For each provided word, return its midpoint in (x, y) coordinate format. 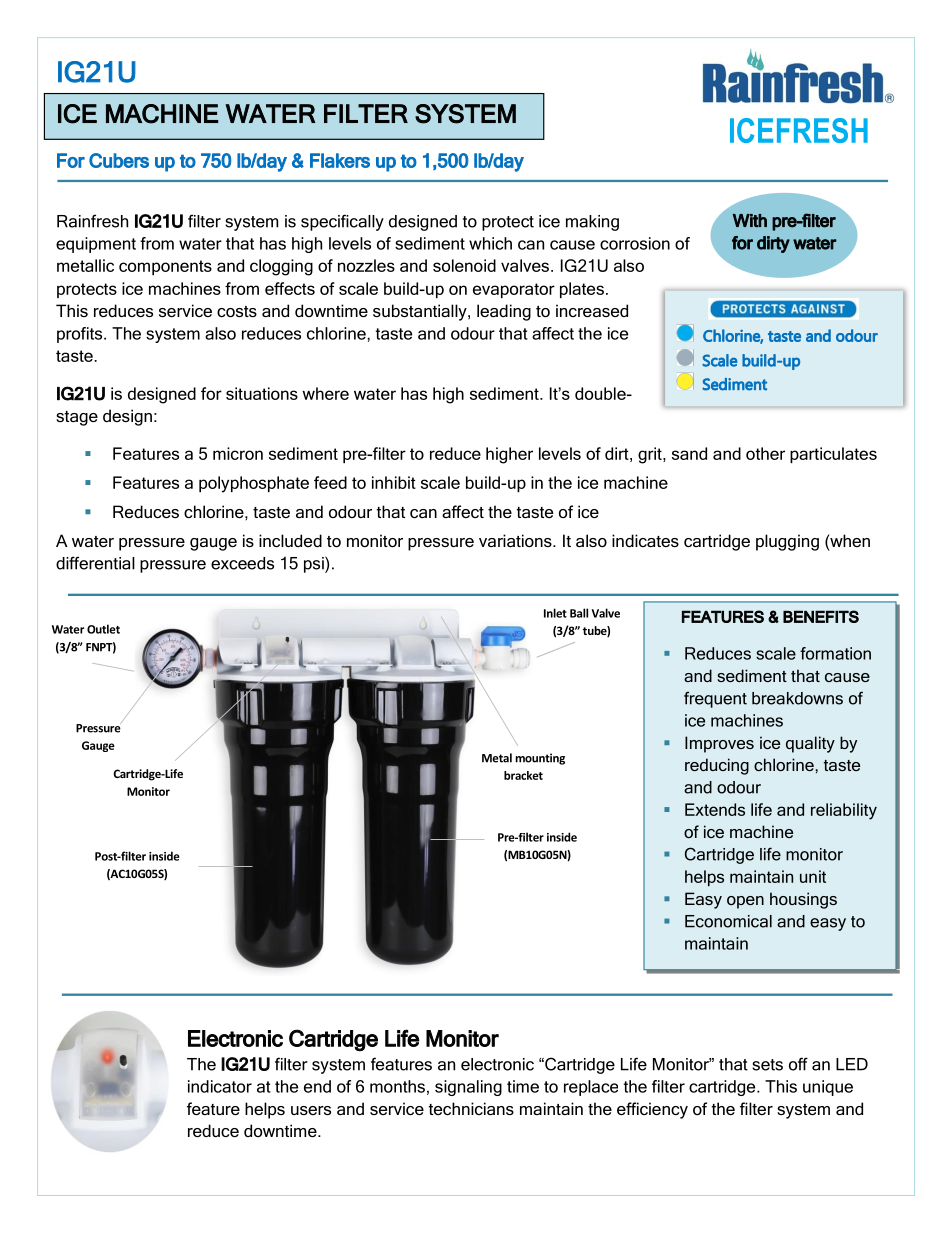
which (490, 243)
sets (767, 1065)
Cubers (119, 160)
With (750, 220)
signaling (468, 1088)
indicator (220, 1086)
